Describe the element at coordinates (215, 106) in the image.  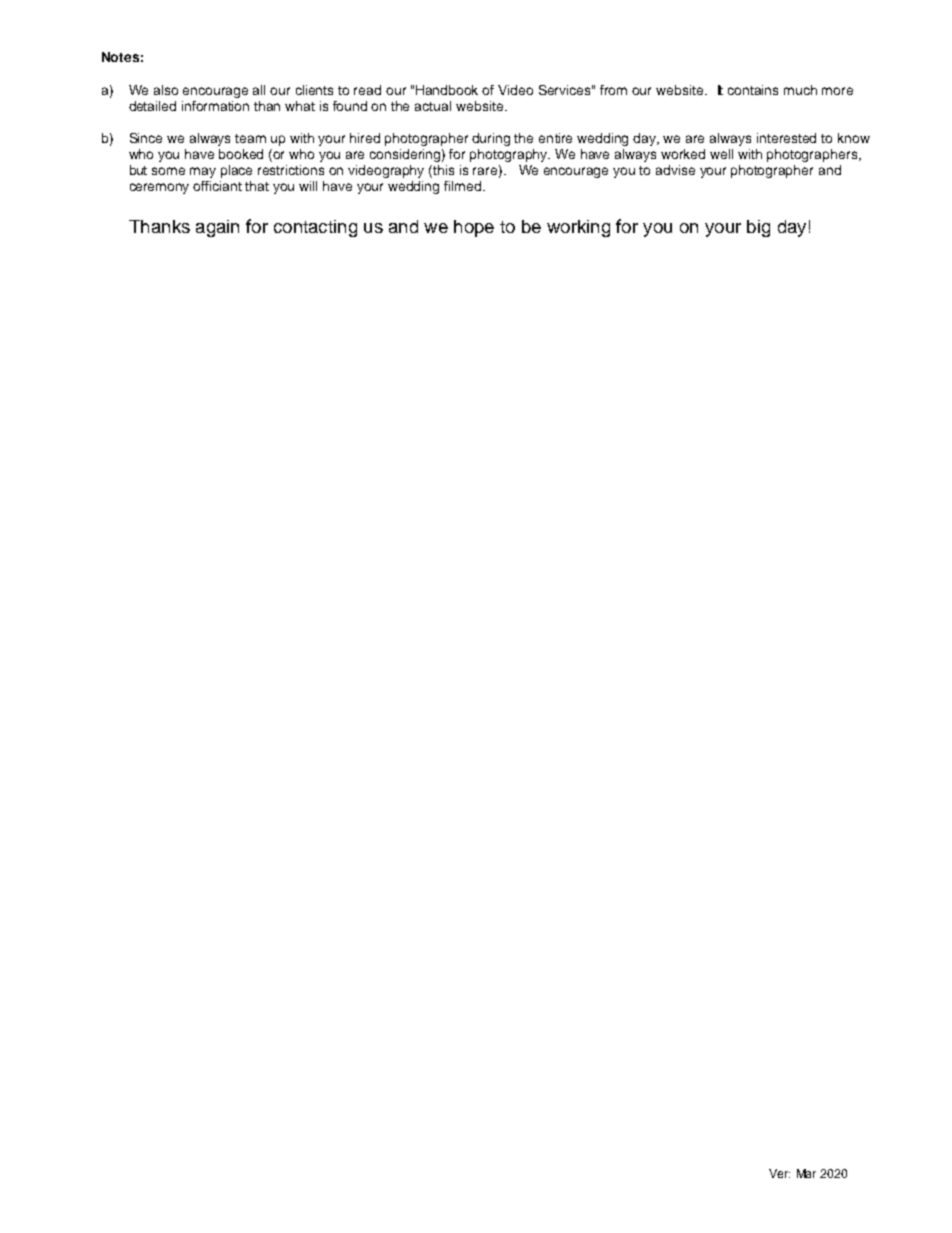
I see `information` at that location.
